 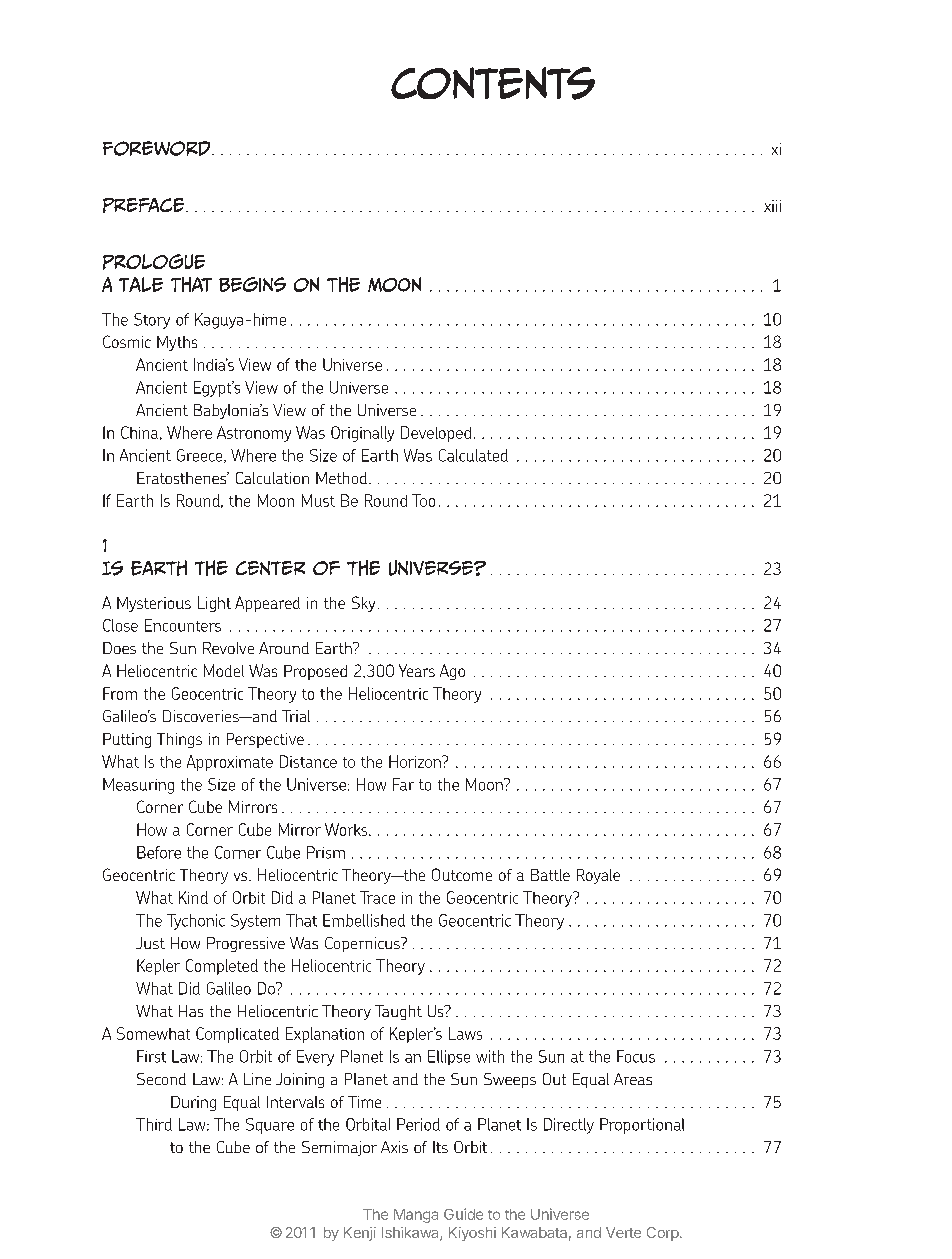 I want to click on Calculated, so click(x=473, y=455).
